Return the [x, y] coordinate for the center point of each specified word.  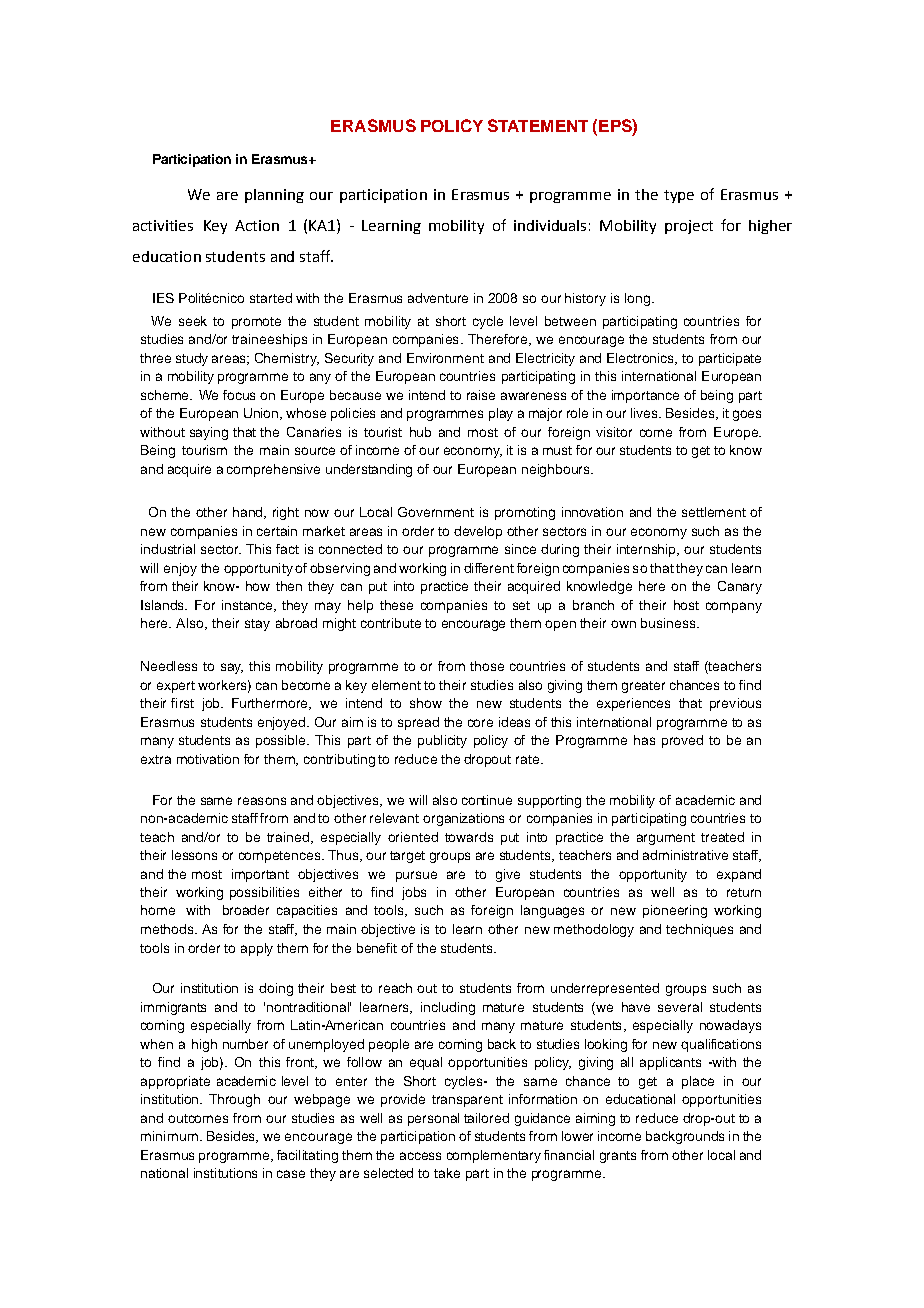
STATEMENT [538, 125]
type [679, 196]
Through [234, 1100]
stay [257, 625]
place [698, 1082]
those [487, 666]
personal [433, 1119]
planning [274, 196]
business [669, 623]
